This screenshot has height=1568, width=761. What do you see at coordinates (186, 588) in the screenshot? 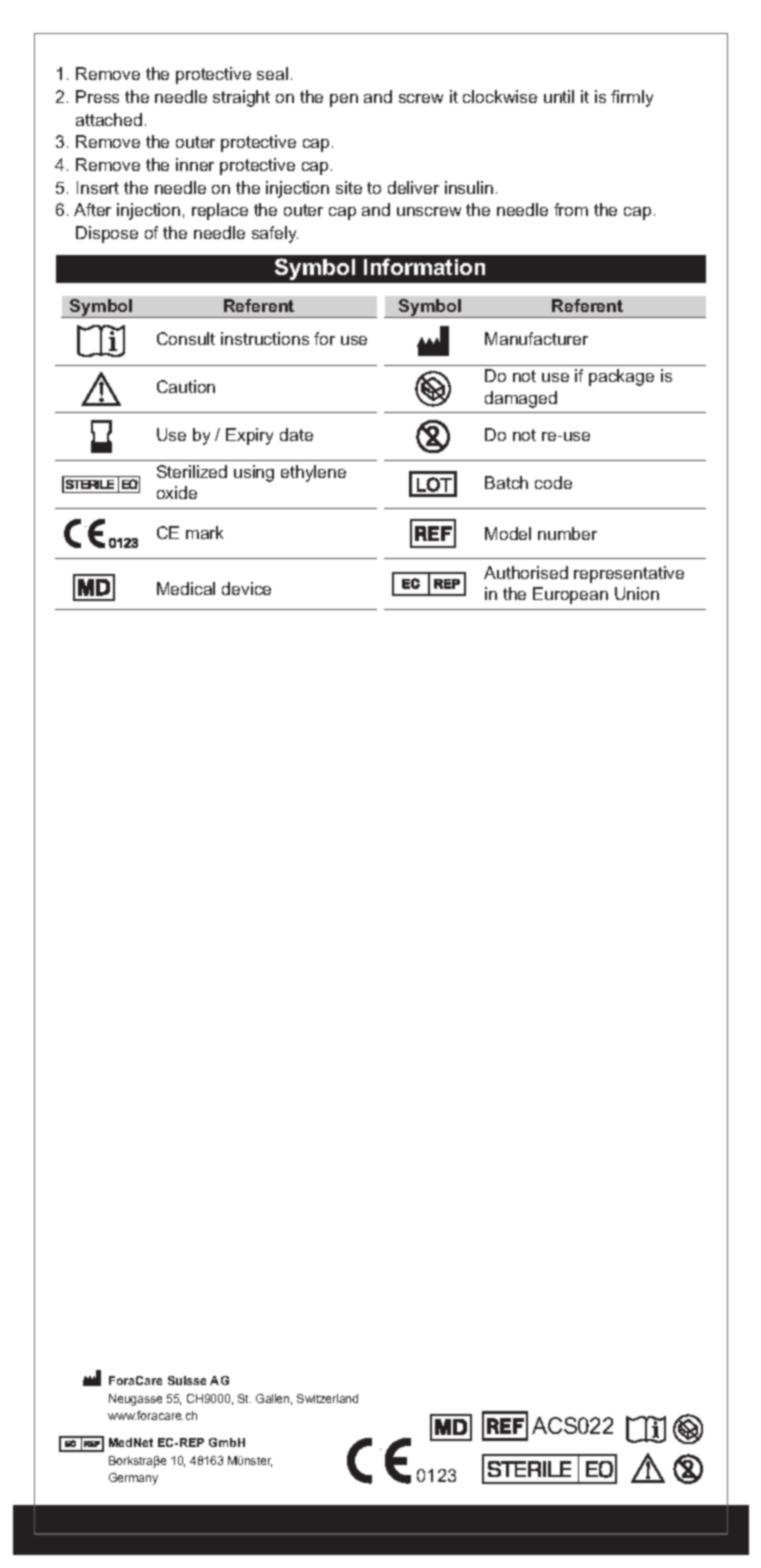
I see `Medical` at bounding box center [186, 588].
